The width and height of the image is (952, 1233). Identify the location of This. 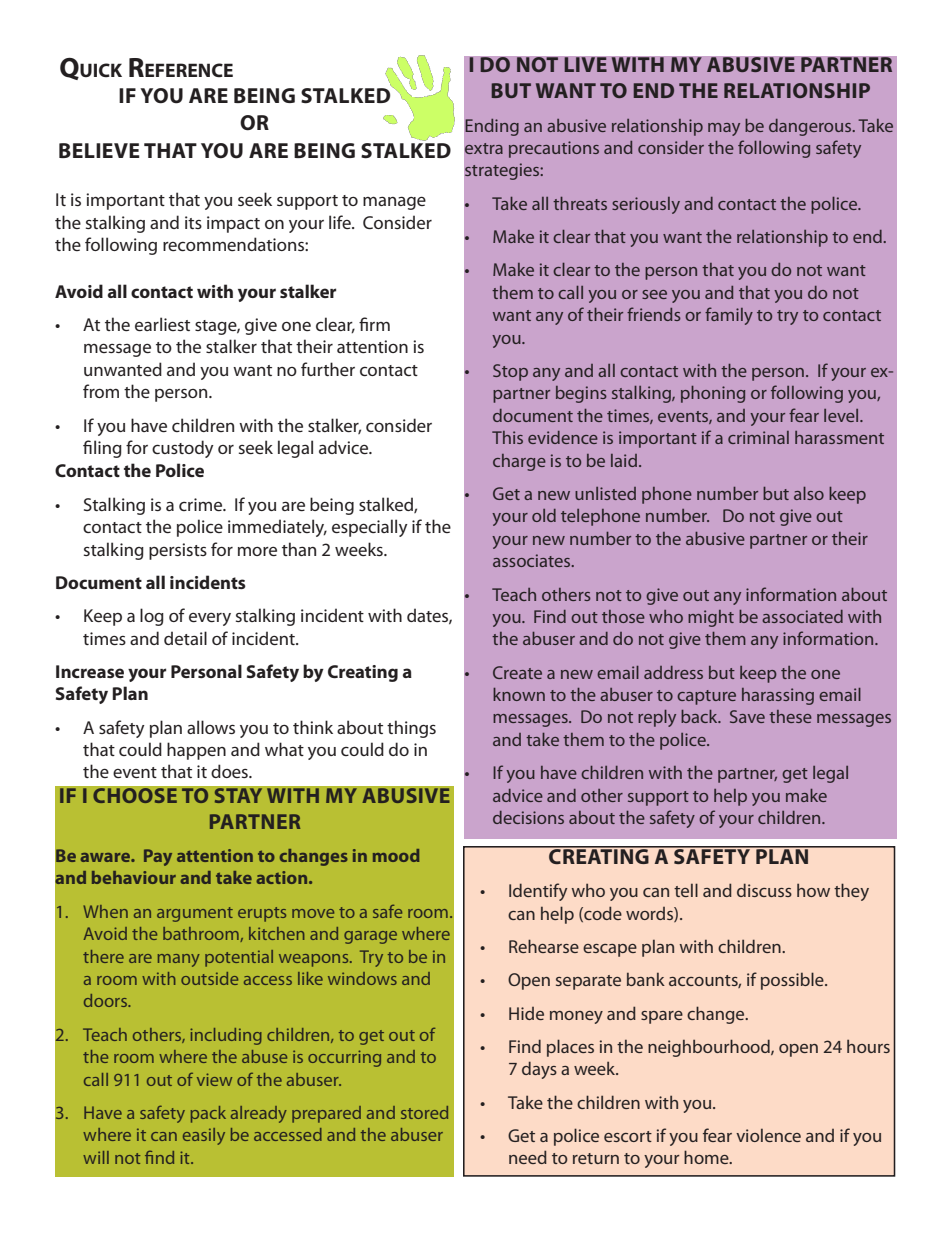
(507, 437).
